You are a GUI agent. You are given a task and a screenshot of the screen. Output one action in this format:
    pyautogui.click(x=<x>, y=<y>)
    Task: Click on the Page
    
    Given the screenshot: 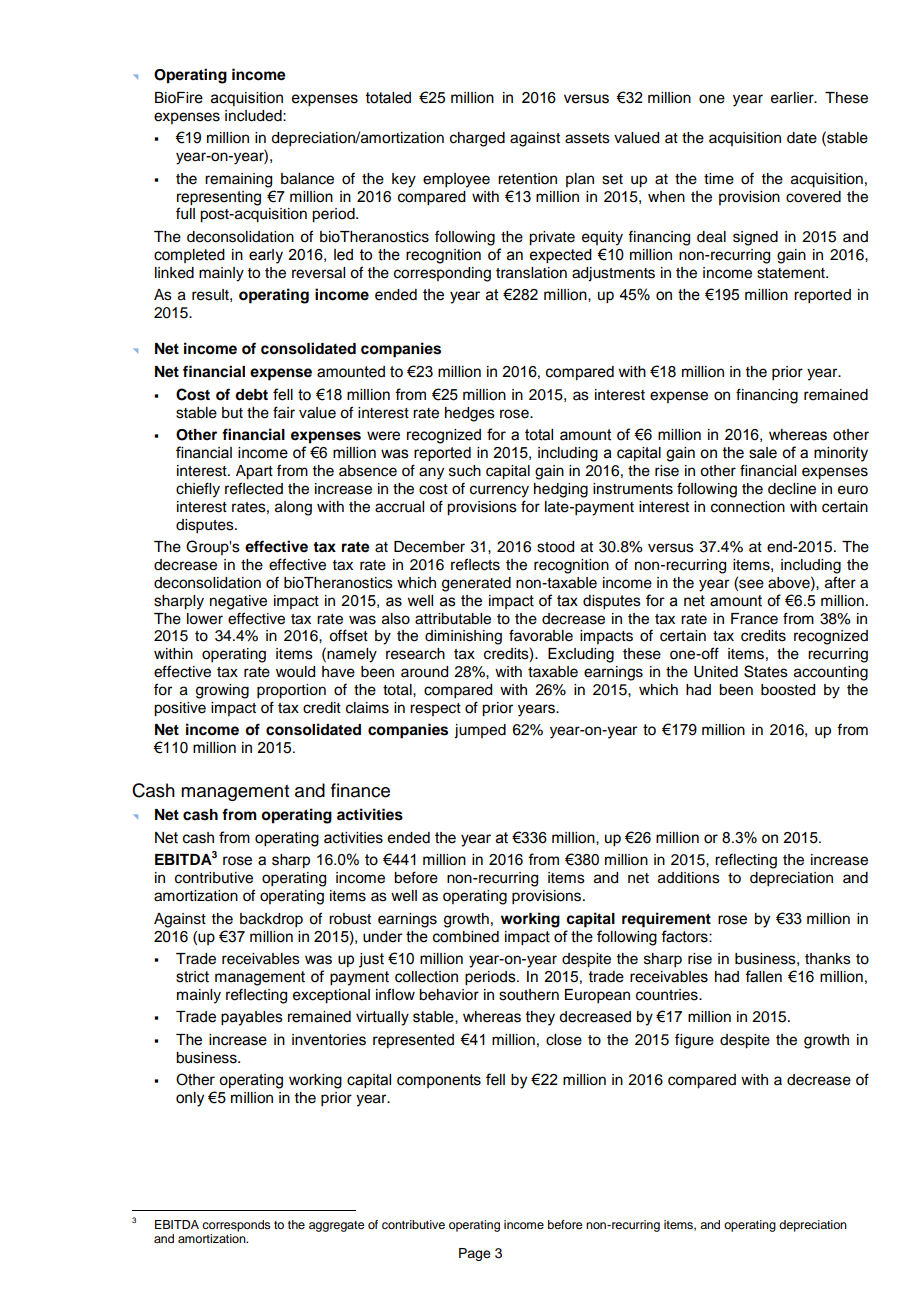 What is the action you would take?
    pyautogui.click(x=475, y=1254)
